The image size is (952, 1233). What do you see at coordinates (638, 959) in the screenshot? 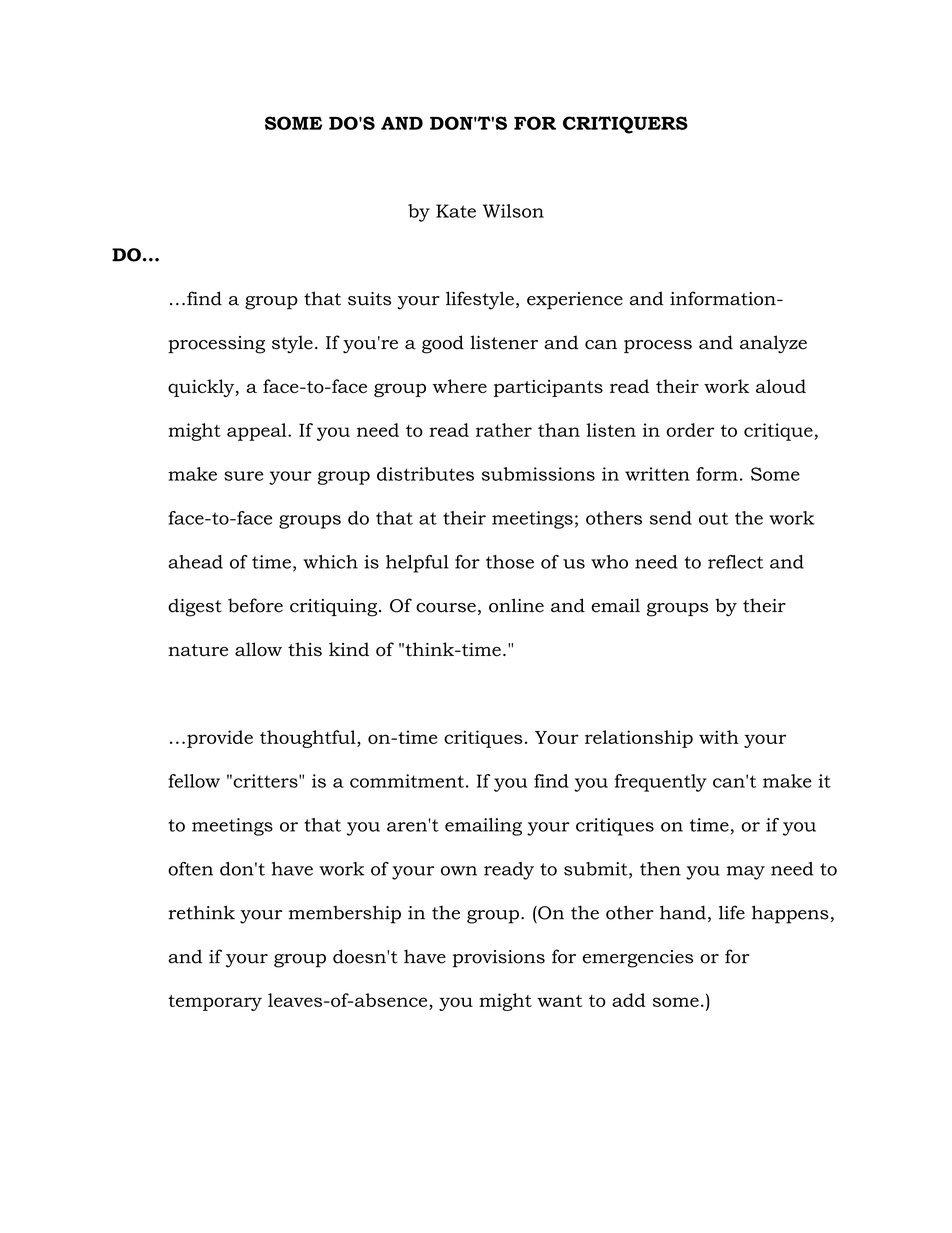
I see `emergencies` at bounding box center [638, 959].
